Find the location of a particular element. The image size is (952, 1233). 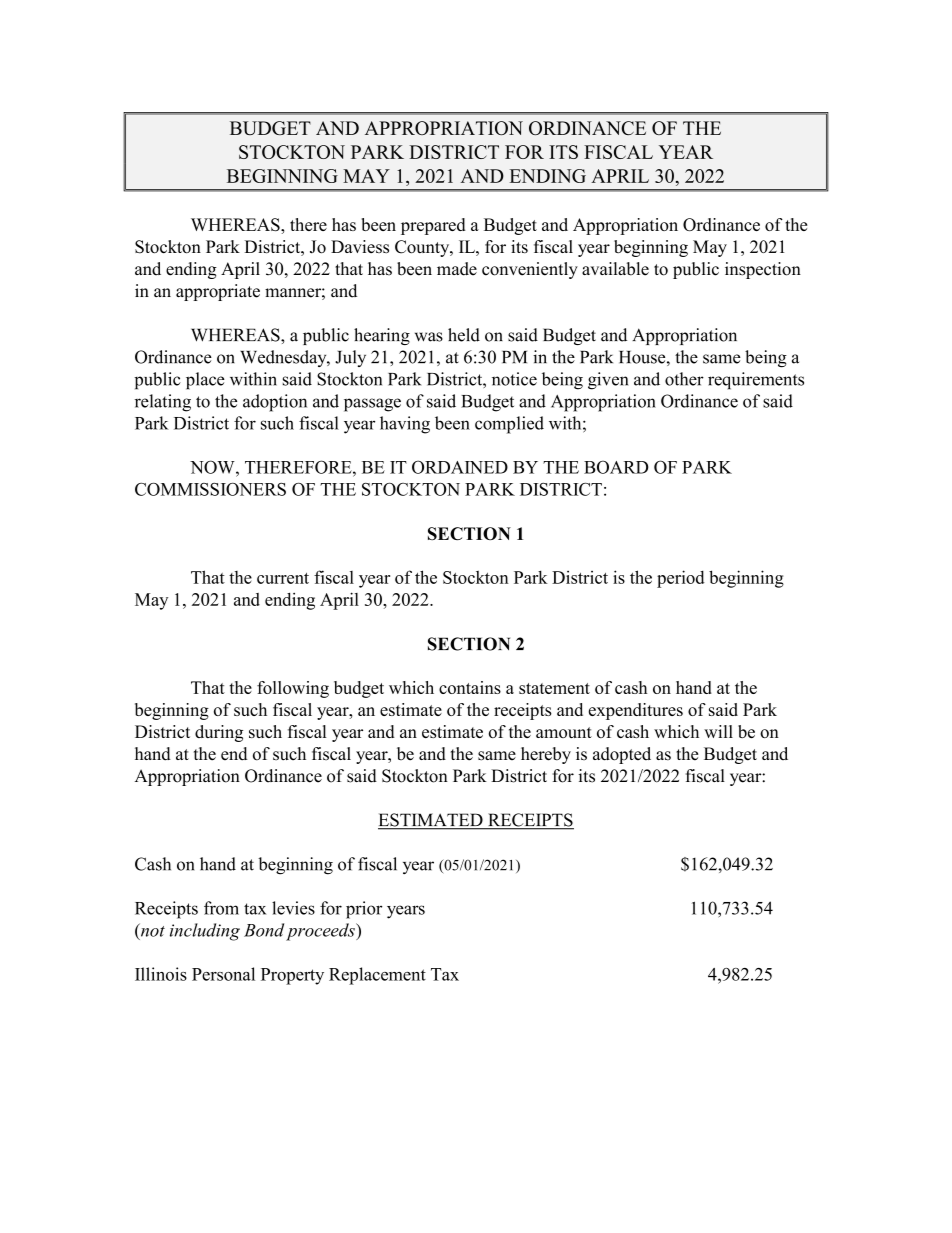

during is located at coordinates (219, 733).
